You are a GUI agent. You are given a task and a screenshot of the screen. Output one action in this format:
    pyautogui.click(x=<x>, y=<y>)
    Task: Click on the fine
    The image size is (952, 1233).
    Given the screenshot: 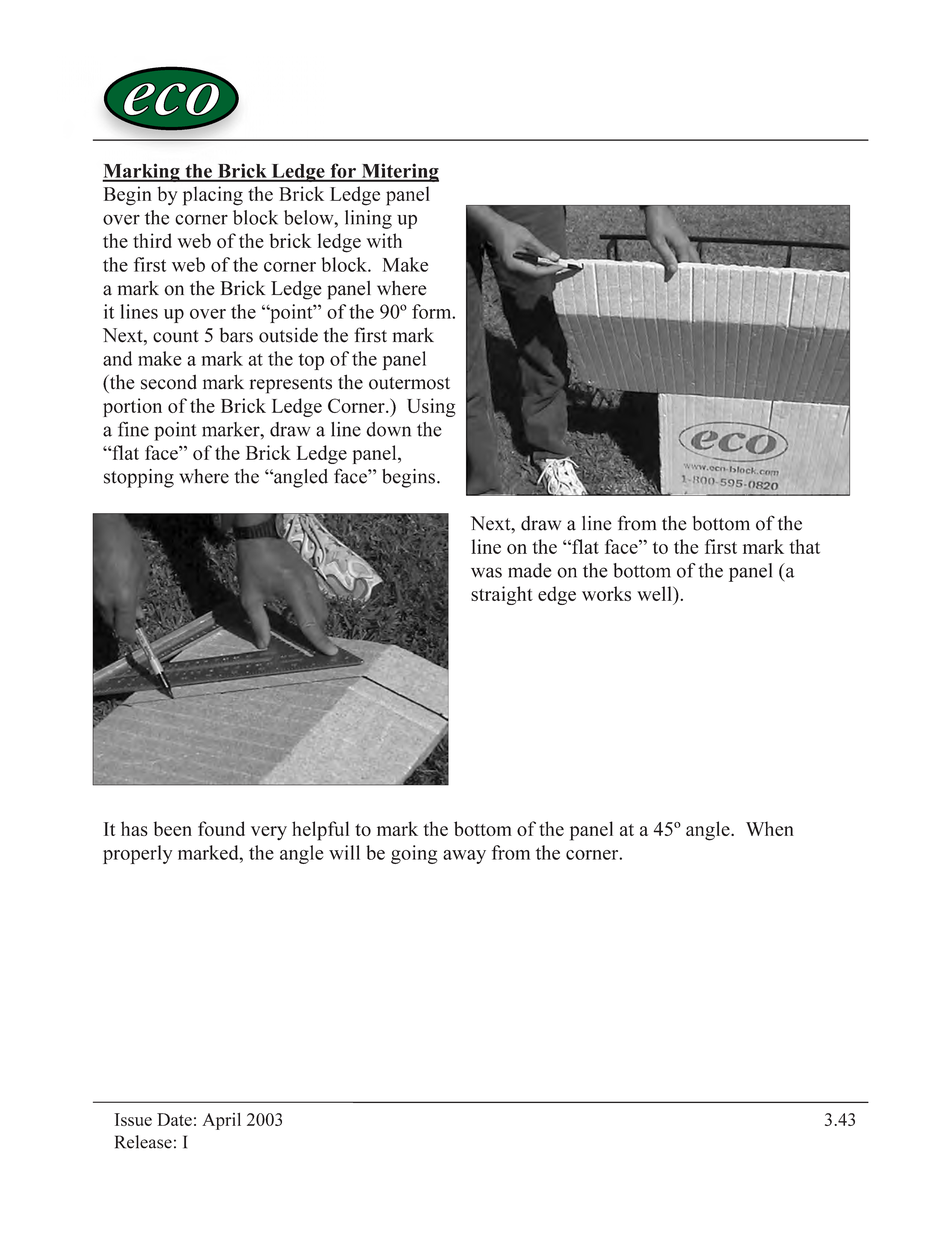 What is the action you would take?
    pyautogui.click(x=133, y=429)
